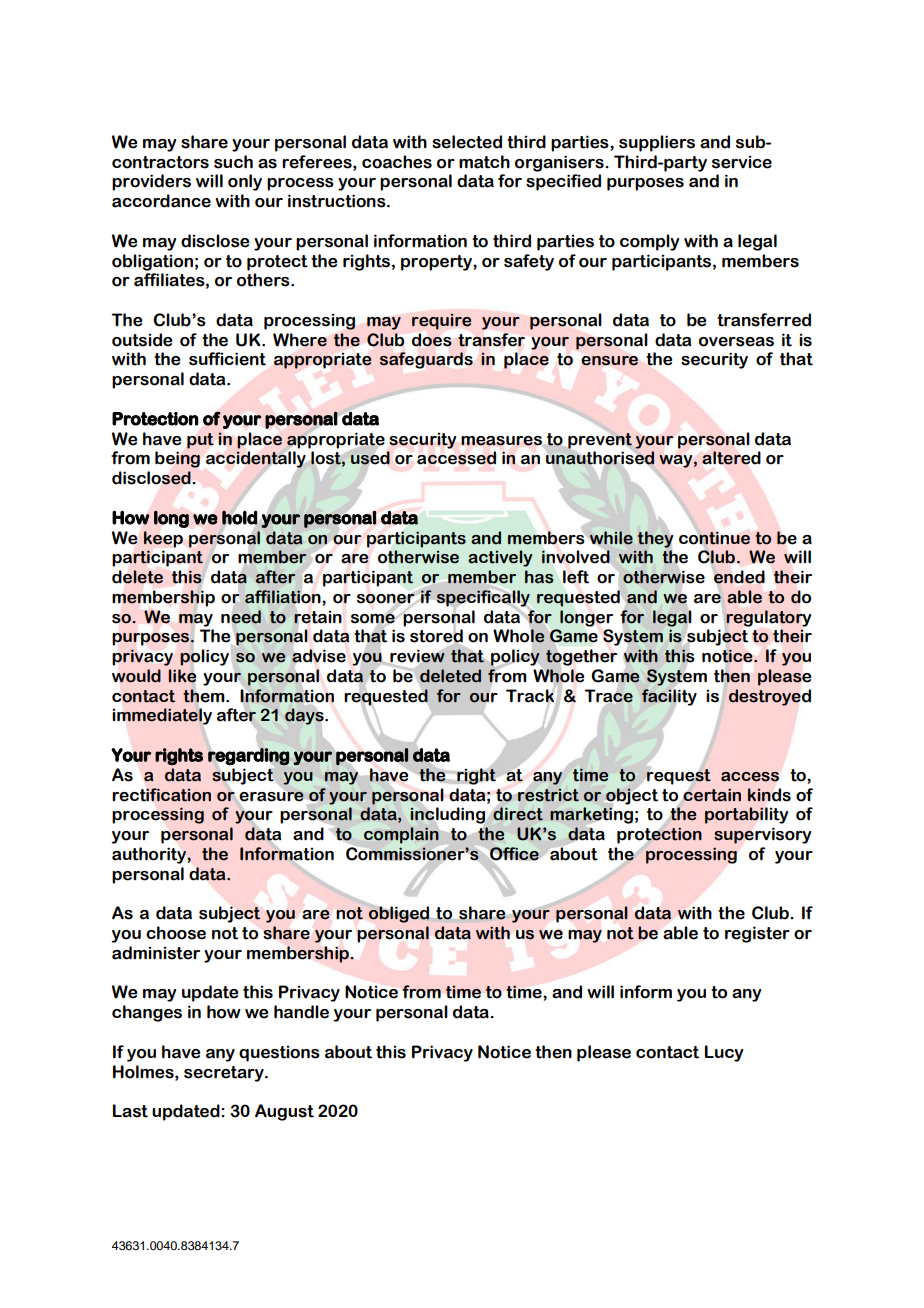 Image resolution: width=924 pixels, height=1308 pixels. I want to click on secretary, so click(225, 1074).
